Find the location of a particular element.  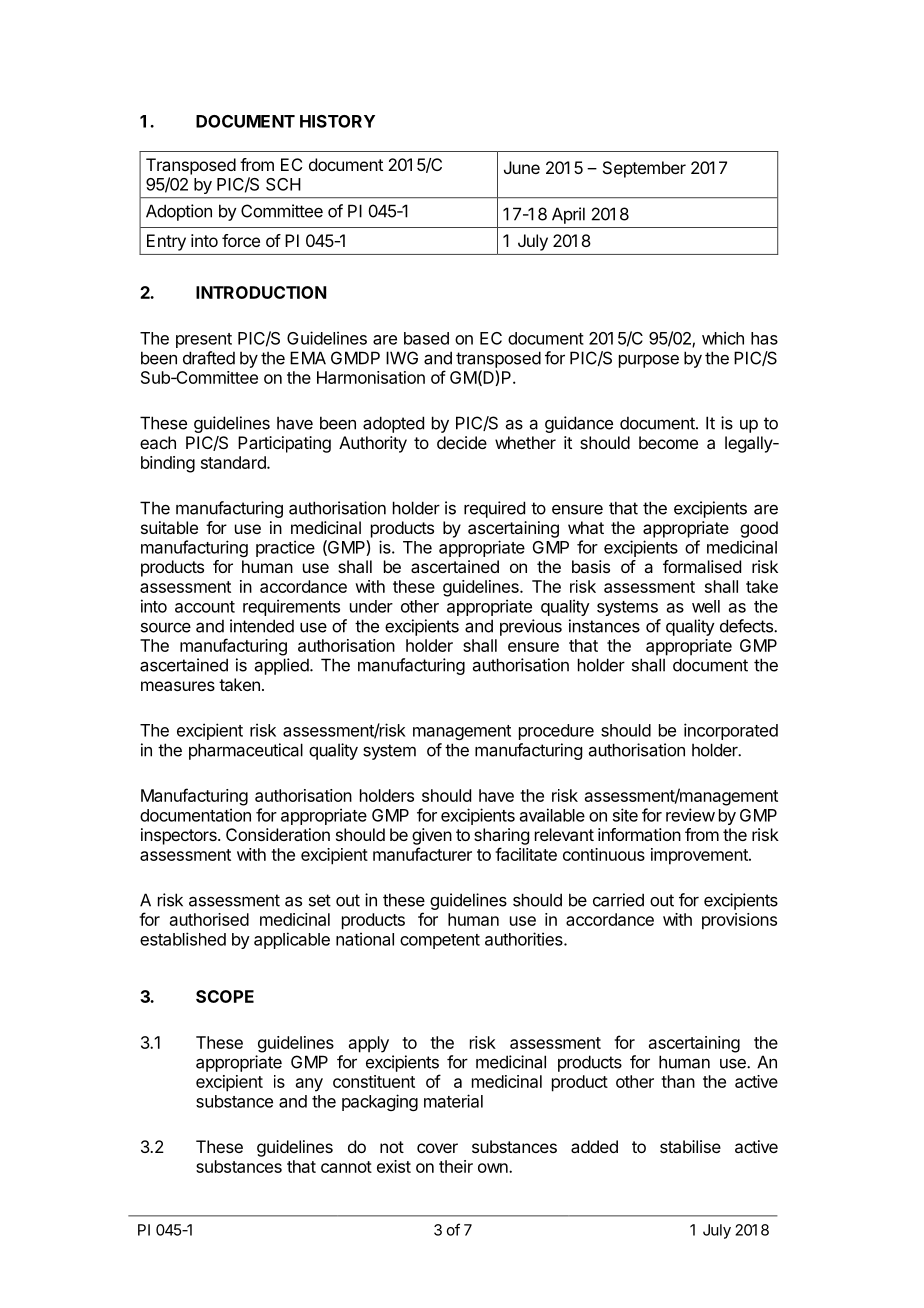

any is located at coordinates (309, 1085).
